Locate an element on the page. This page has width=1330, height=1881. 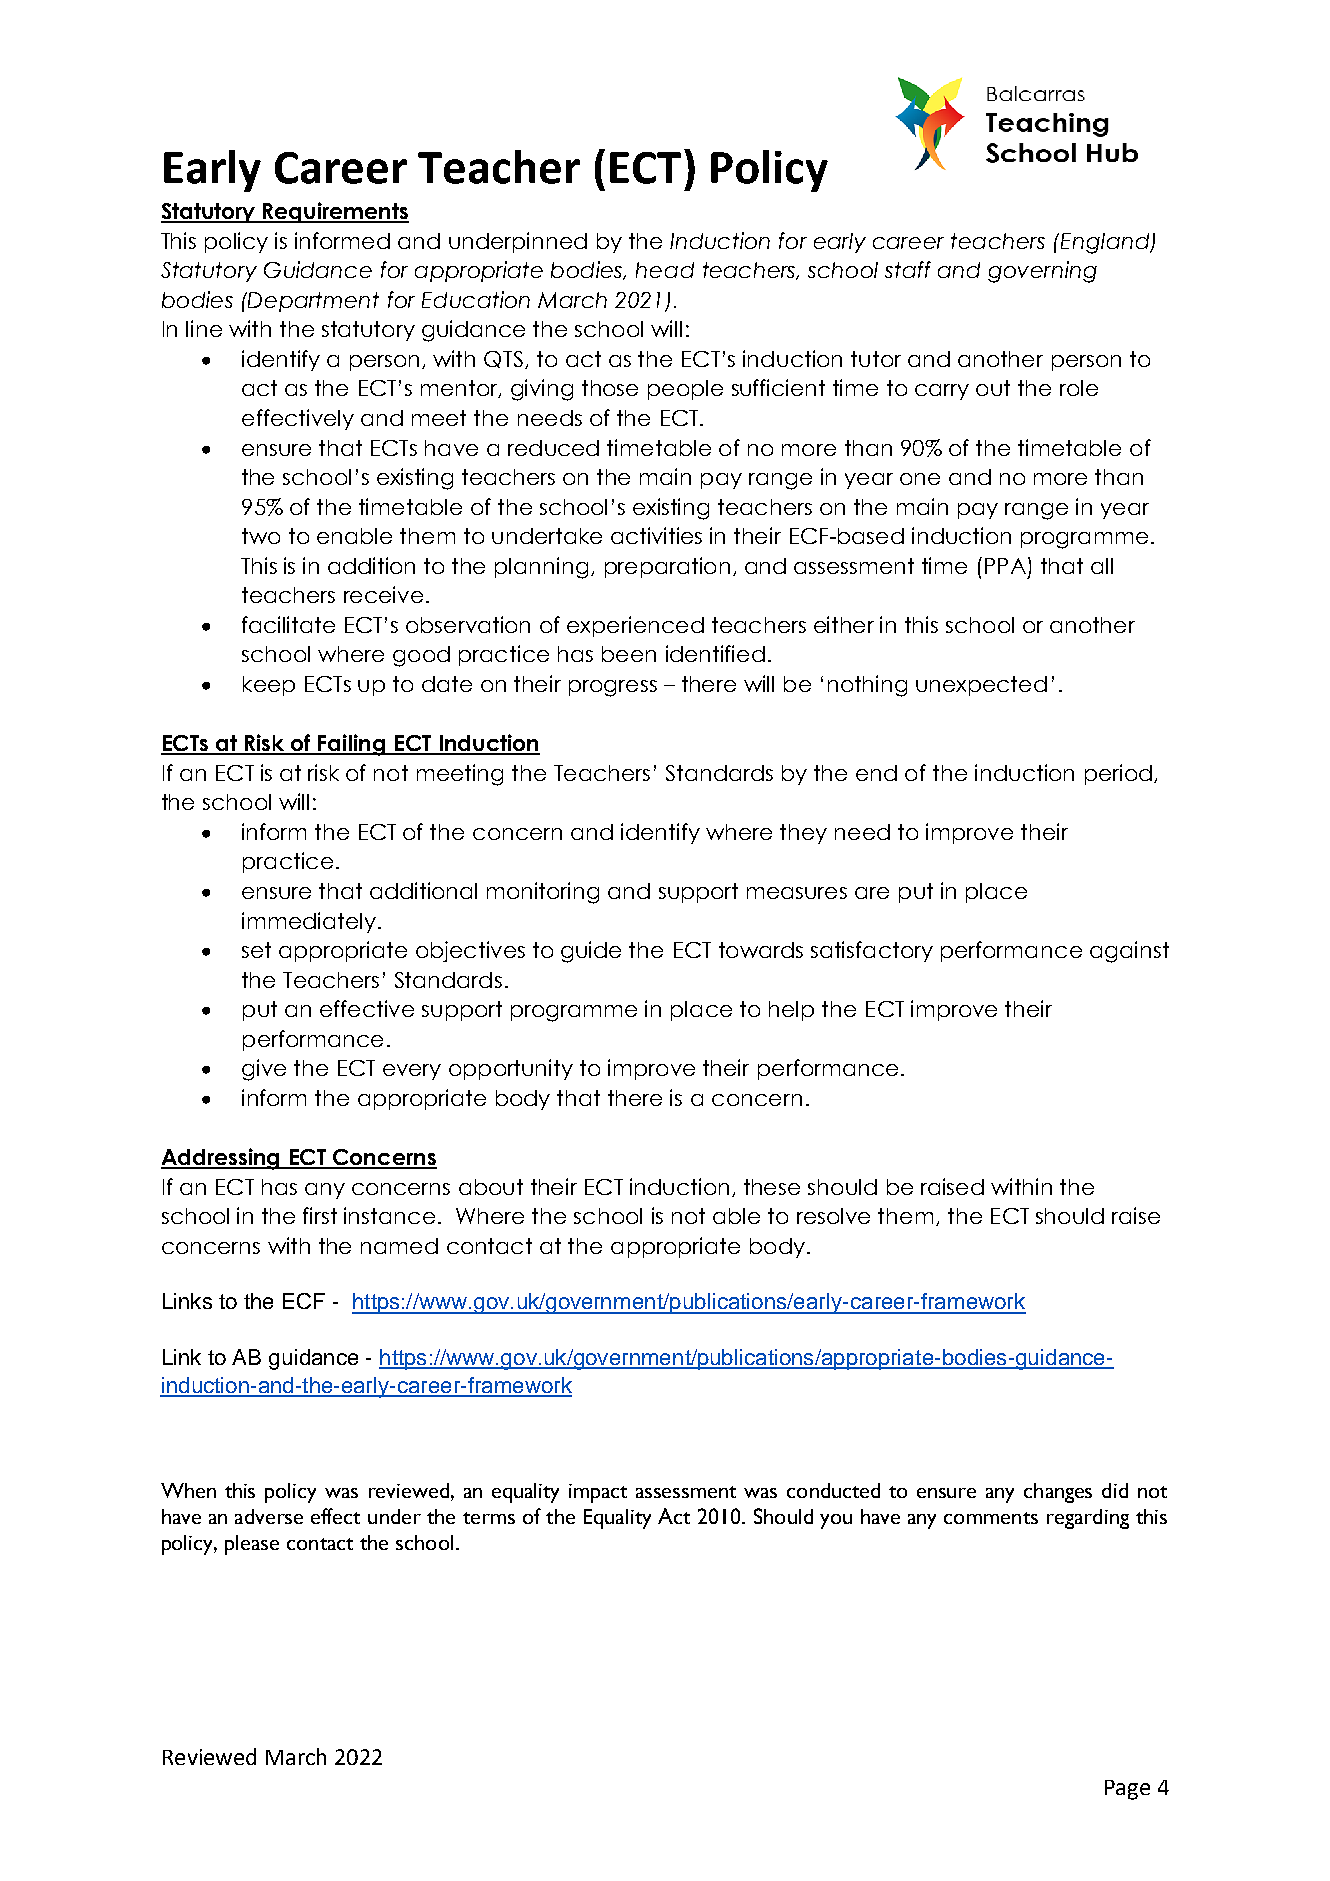
governing is located at coordinates (1042, 272).
